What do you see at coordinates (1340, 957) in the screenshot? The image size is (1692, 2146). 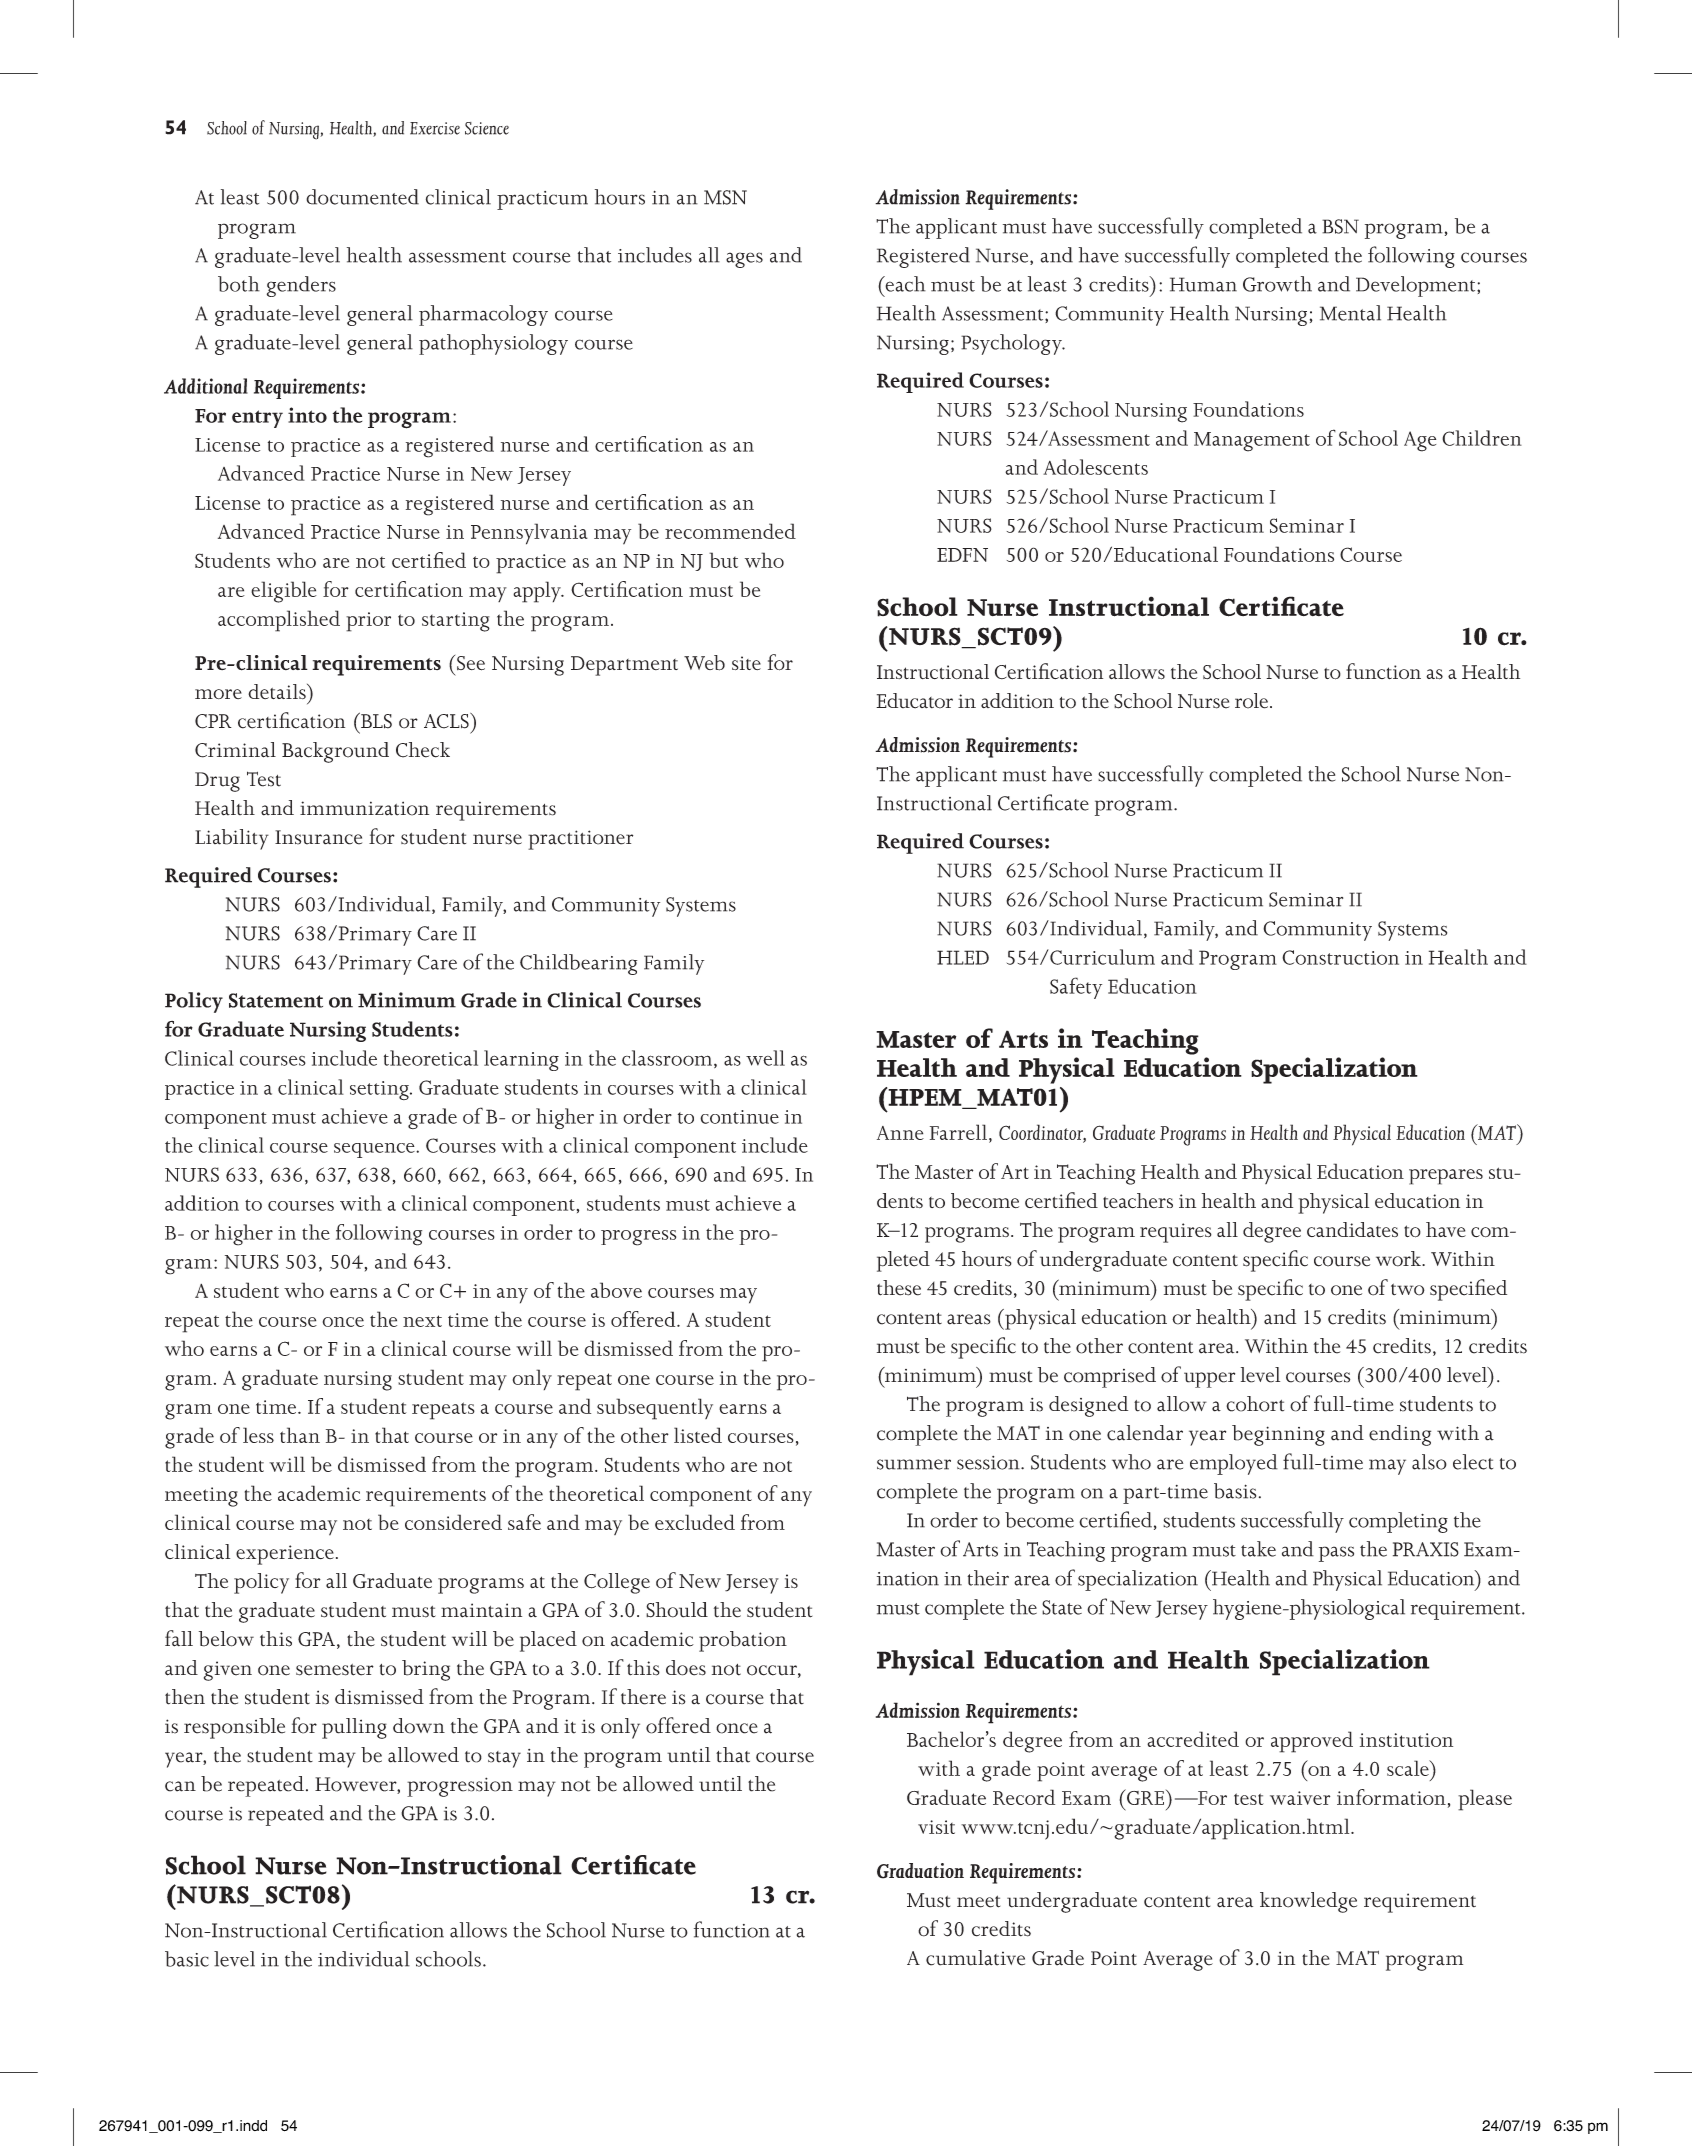 I see `Construction` at bounding box center [1340, 957].
